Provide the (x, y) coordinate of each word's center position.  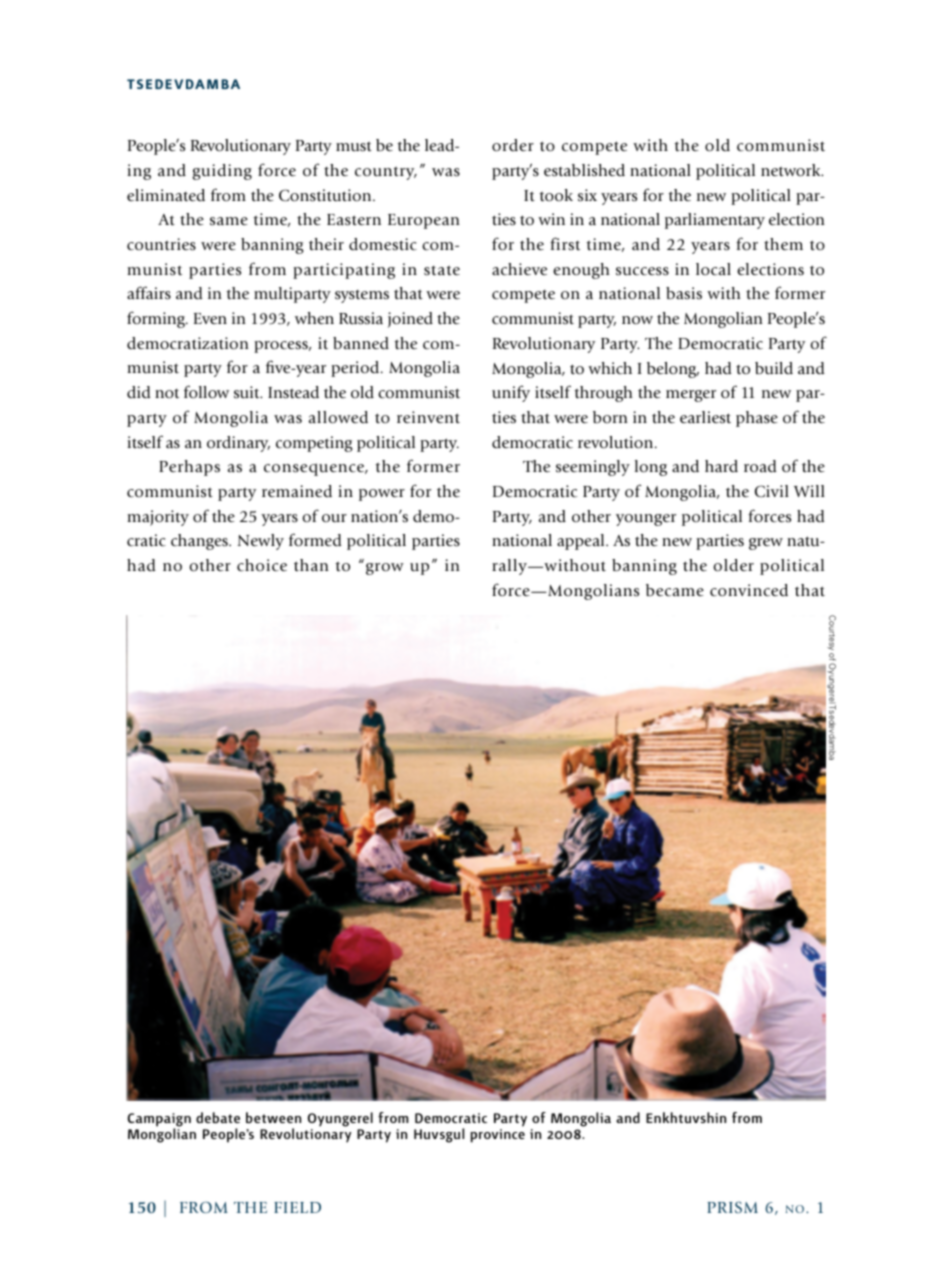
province (498, 1136)
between (273, 1117)
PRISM (732, 1207)
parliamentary (715, 221)
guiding (222, 172)
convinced (749, 590)
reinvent (428, 417)
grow (385, 569)
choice (262, 565)
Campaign (159, 1121)
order (513, 145)
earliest (705, 417)
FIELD (297, 1207)
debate (218, 1117)
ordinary (238, 444)
